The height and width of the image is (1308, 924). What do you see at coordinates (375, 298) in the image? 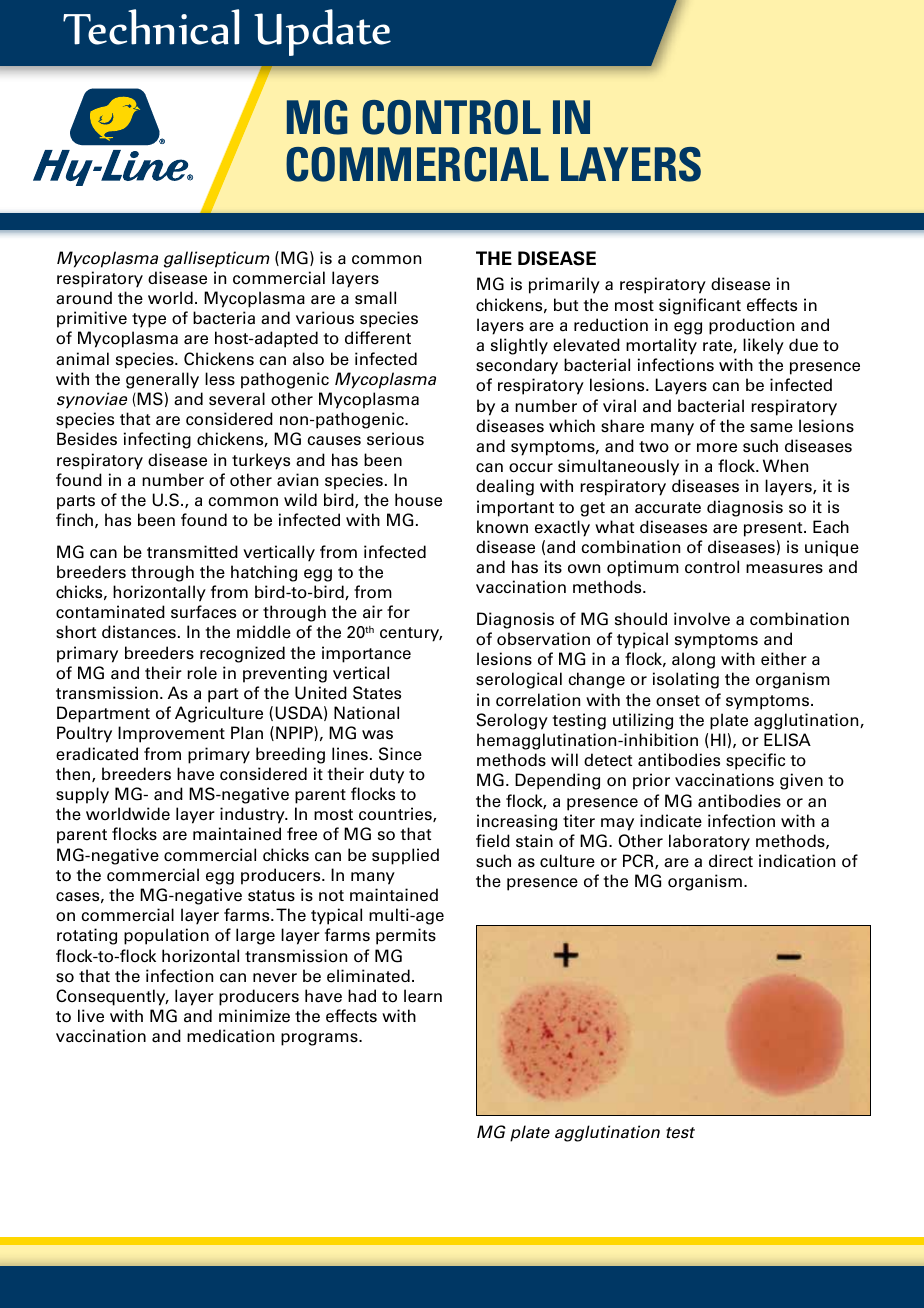
I see `small` at bounding box center [375, 298].
